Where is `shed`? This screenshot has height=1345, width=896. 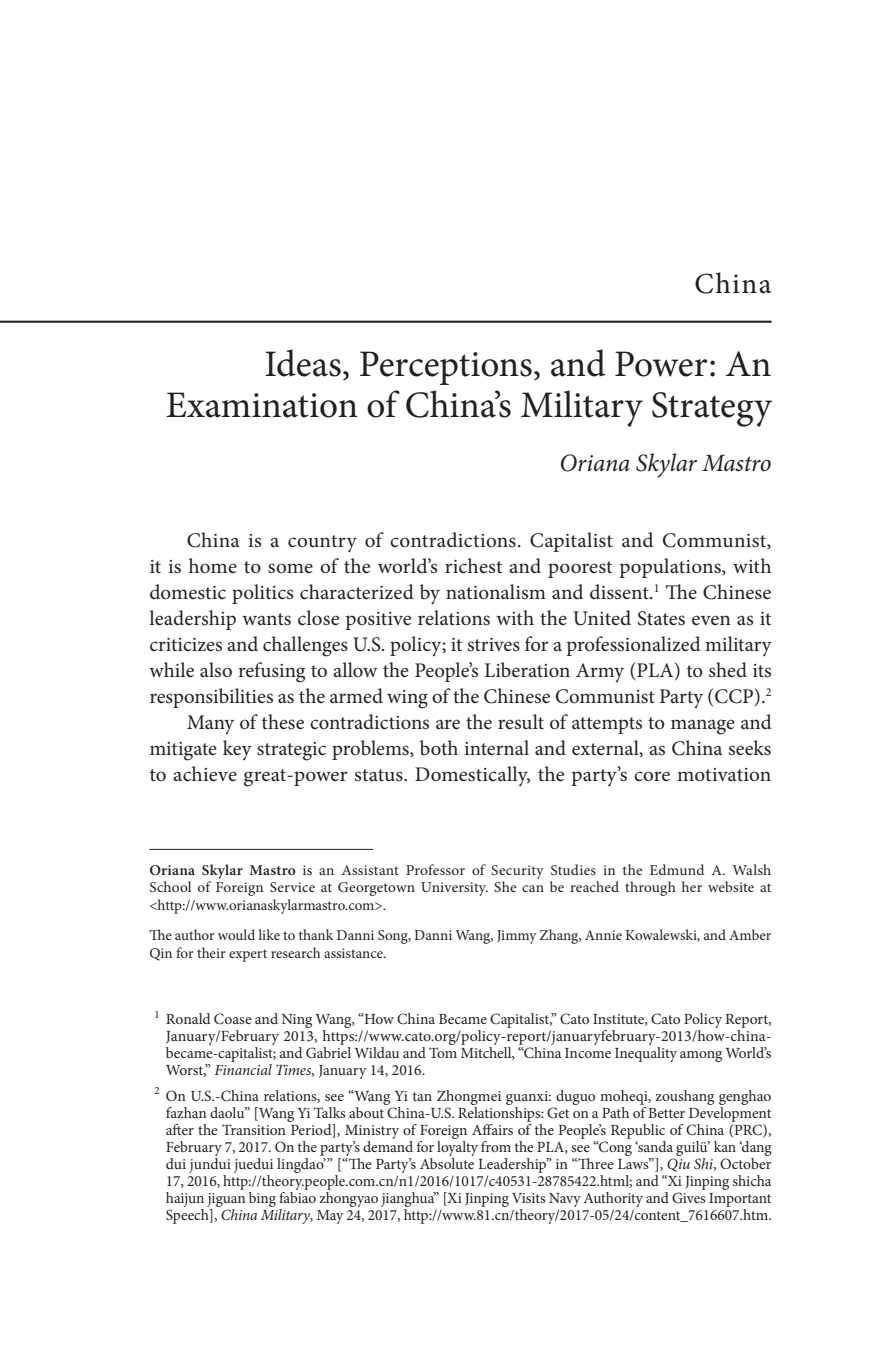 shed is located at coordinates (728, 670).
